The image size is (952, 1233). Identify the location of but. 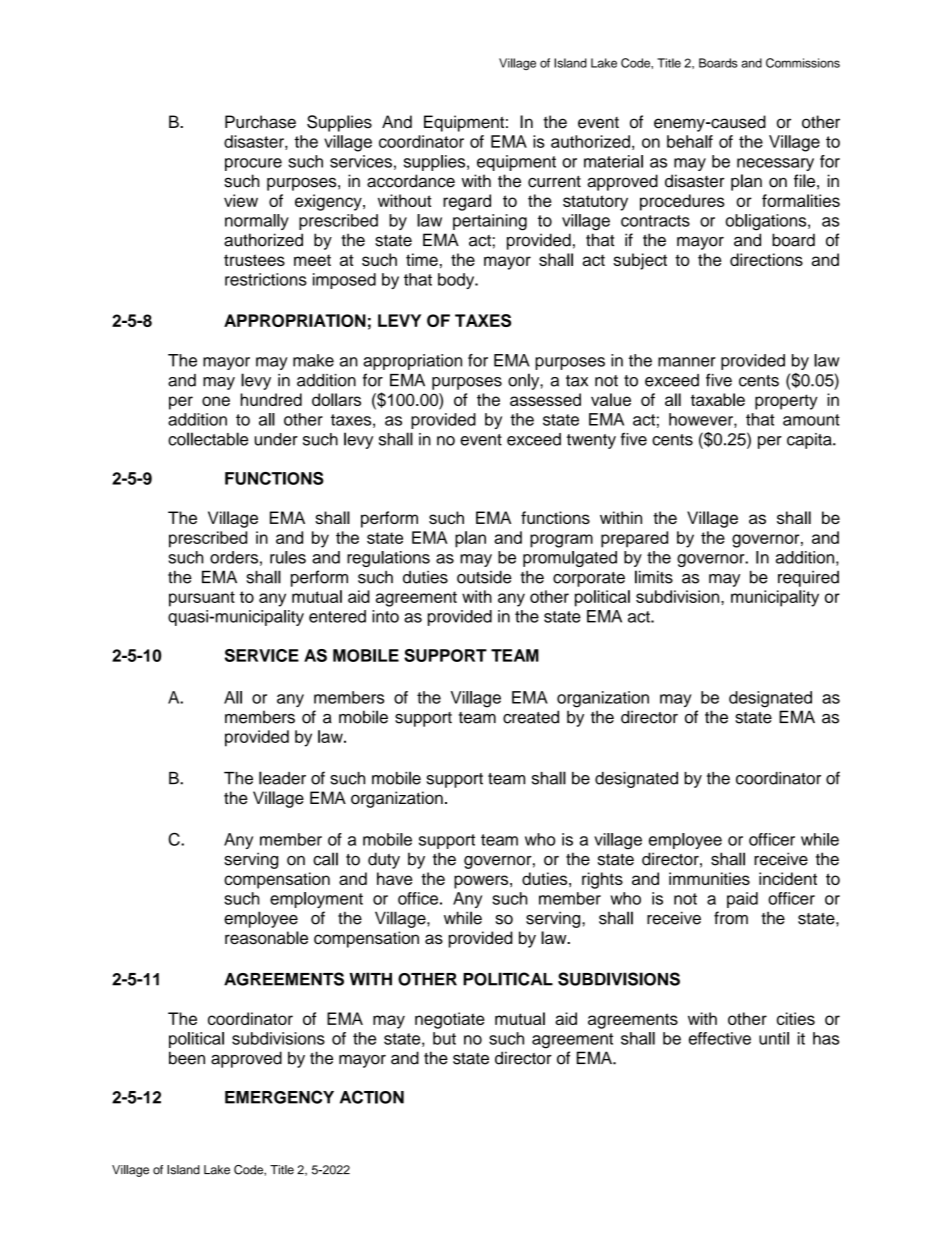
(444, 1038).
